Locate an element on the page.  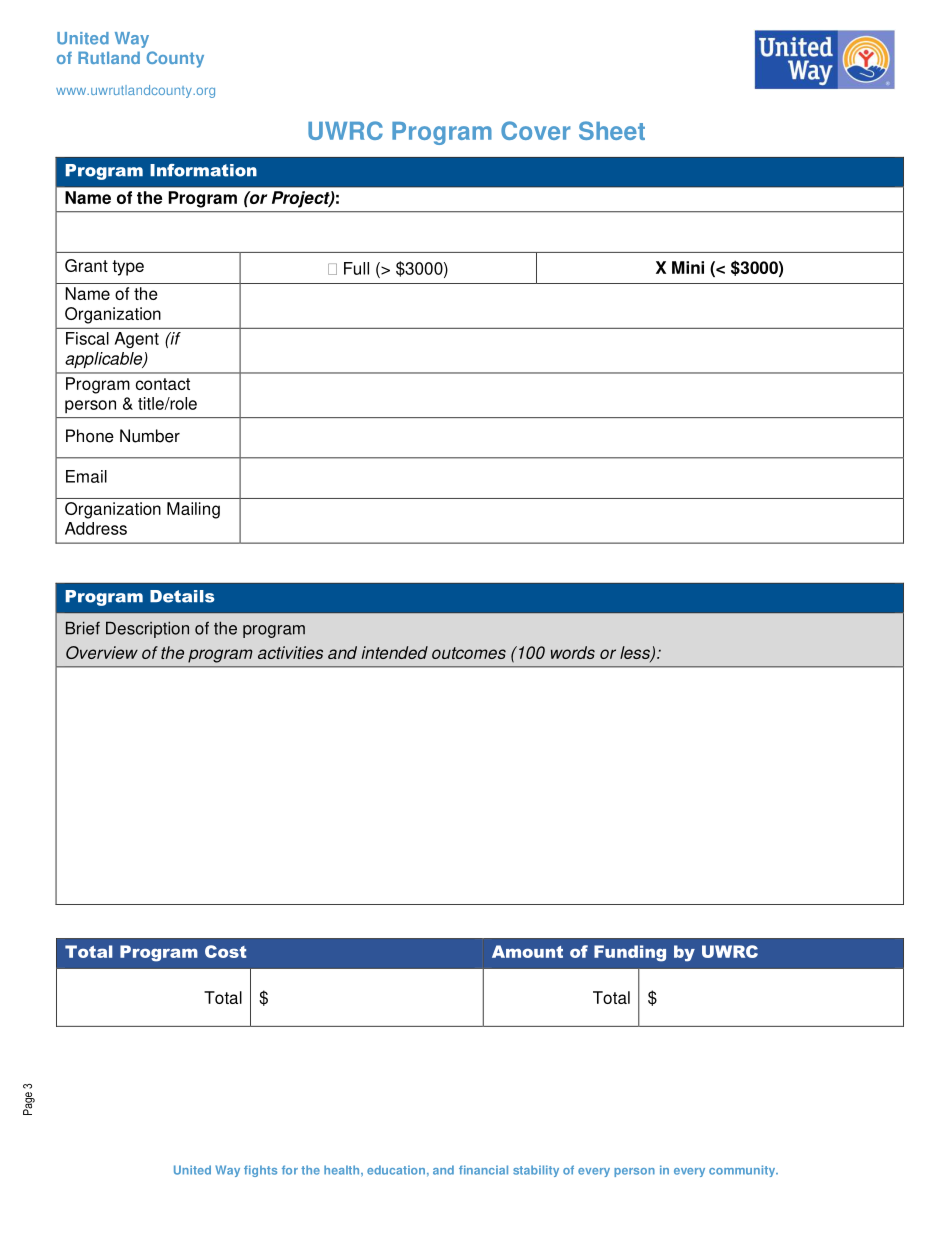
Mini is located at coordinates (688, 267).
